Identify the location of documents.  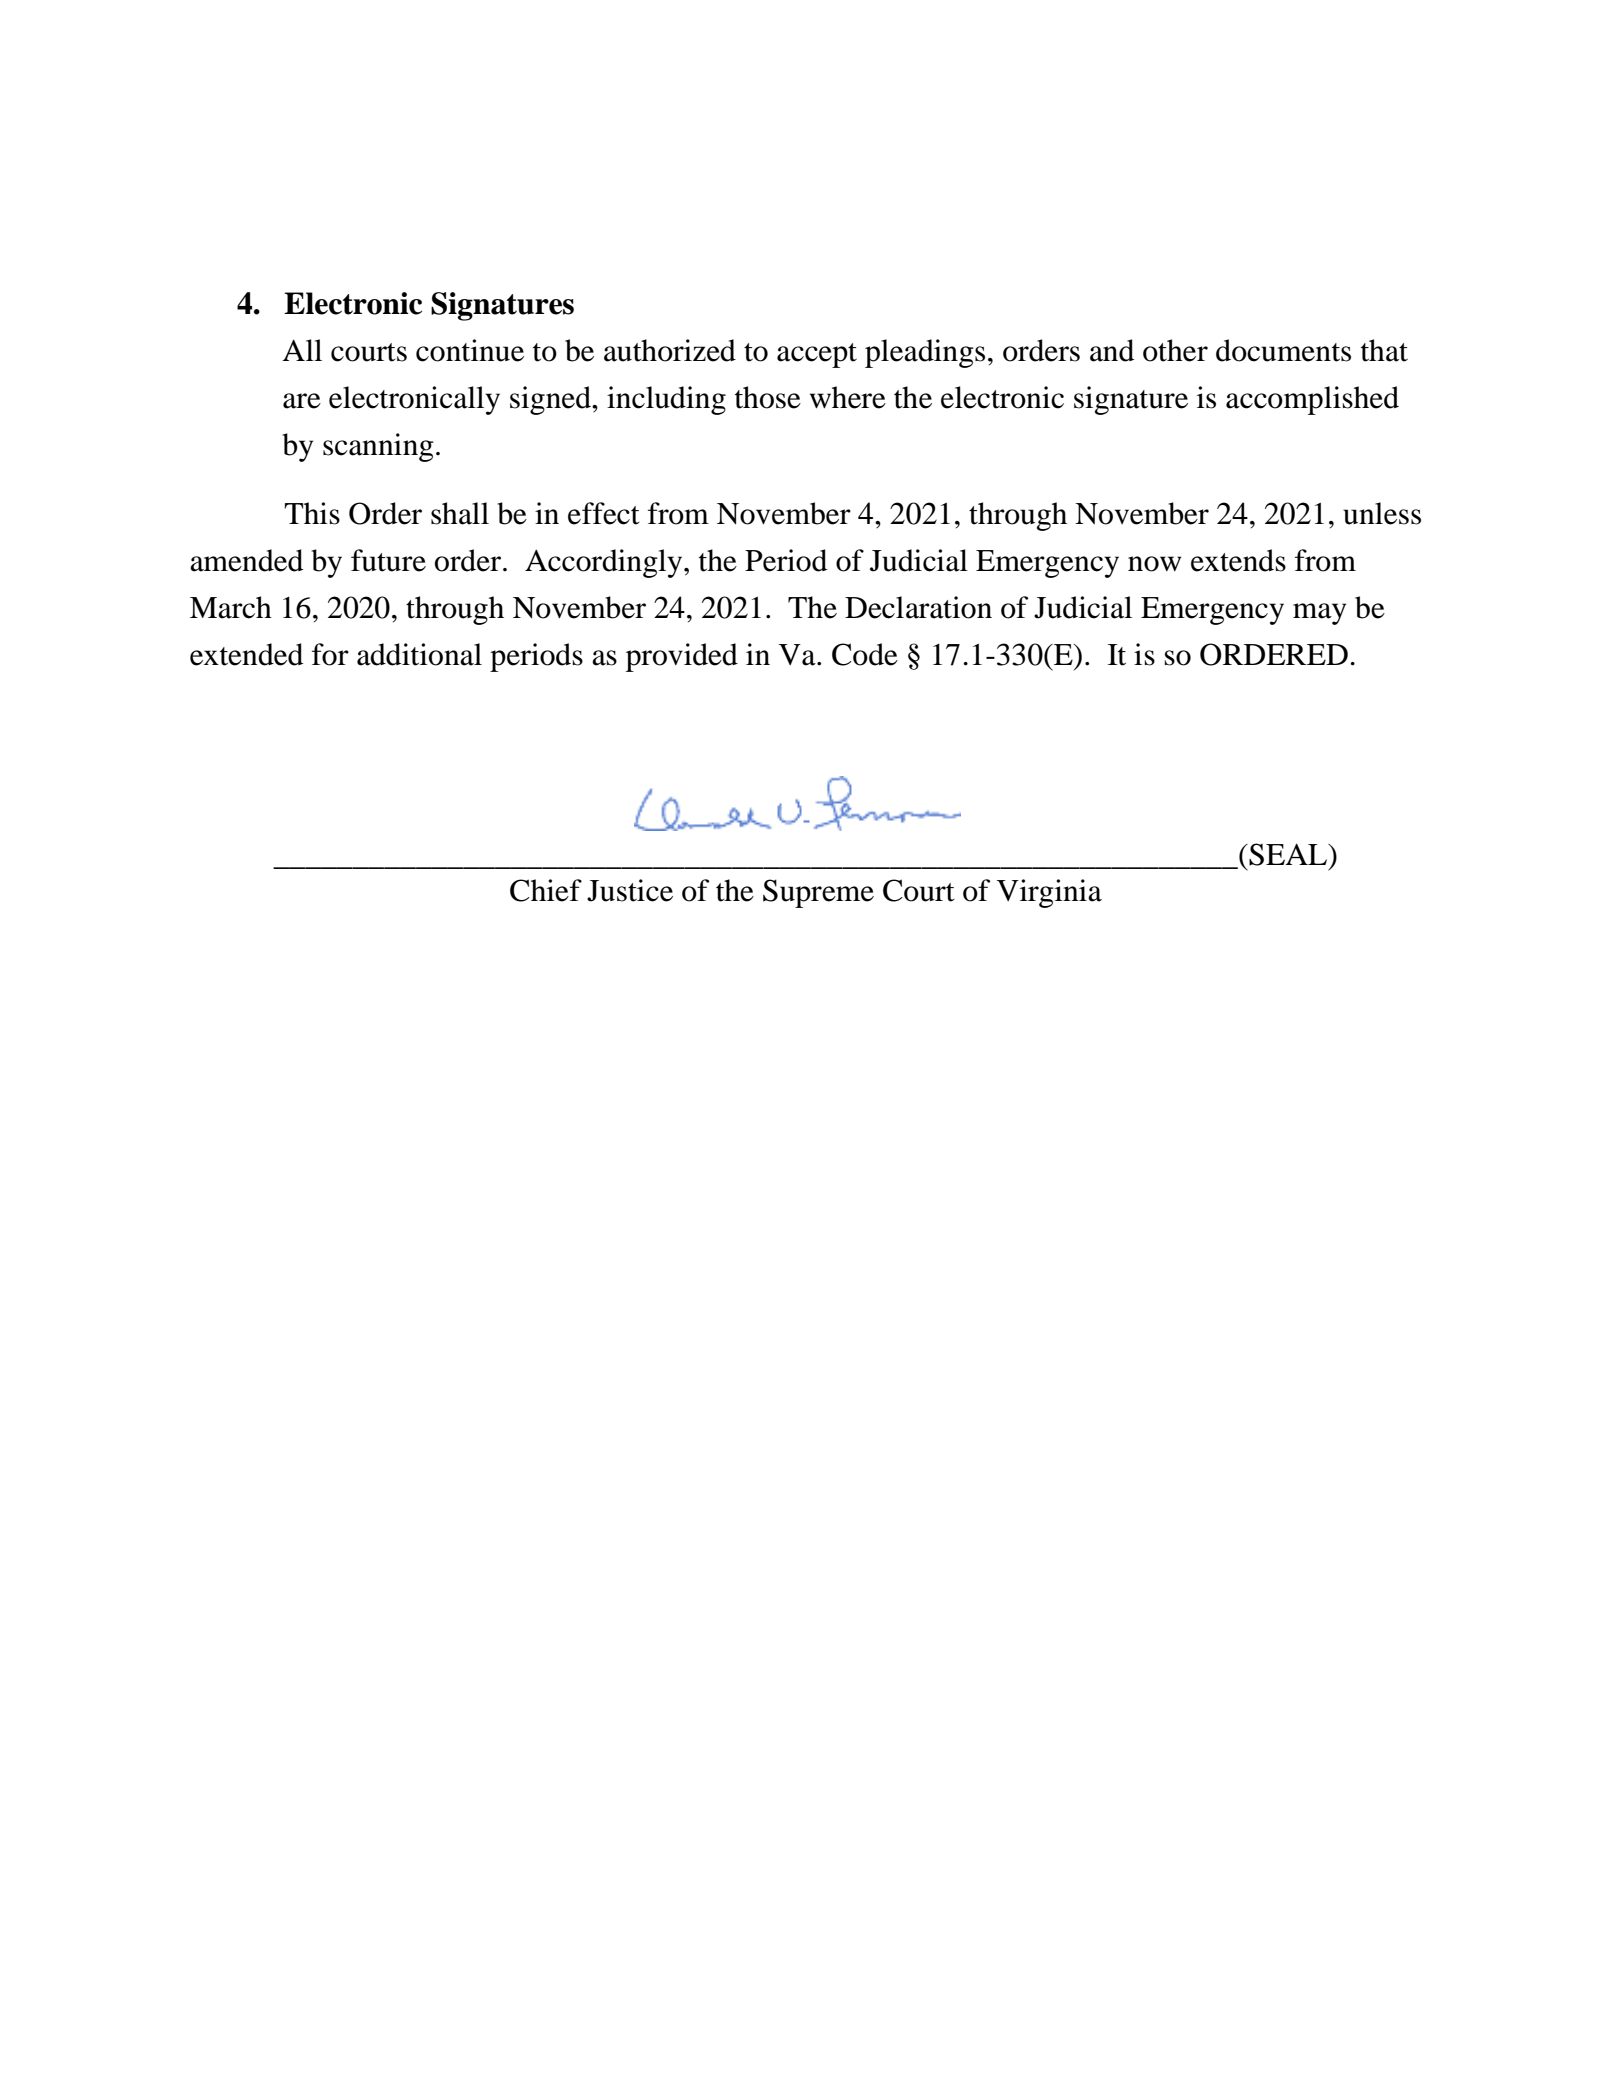
(1283, 350).
